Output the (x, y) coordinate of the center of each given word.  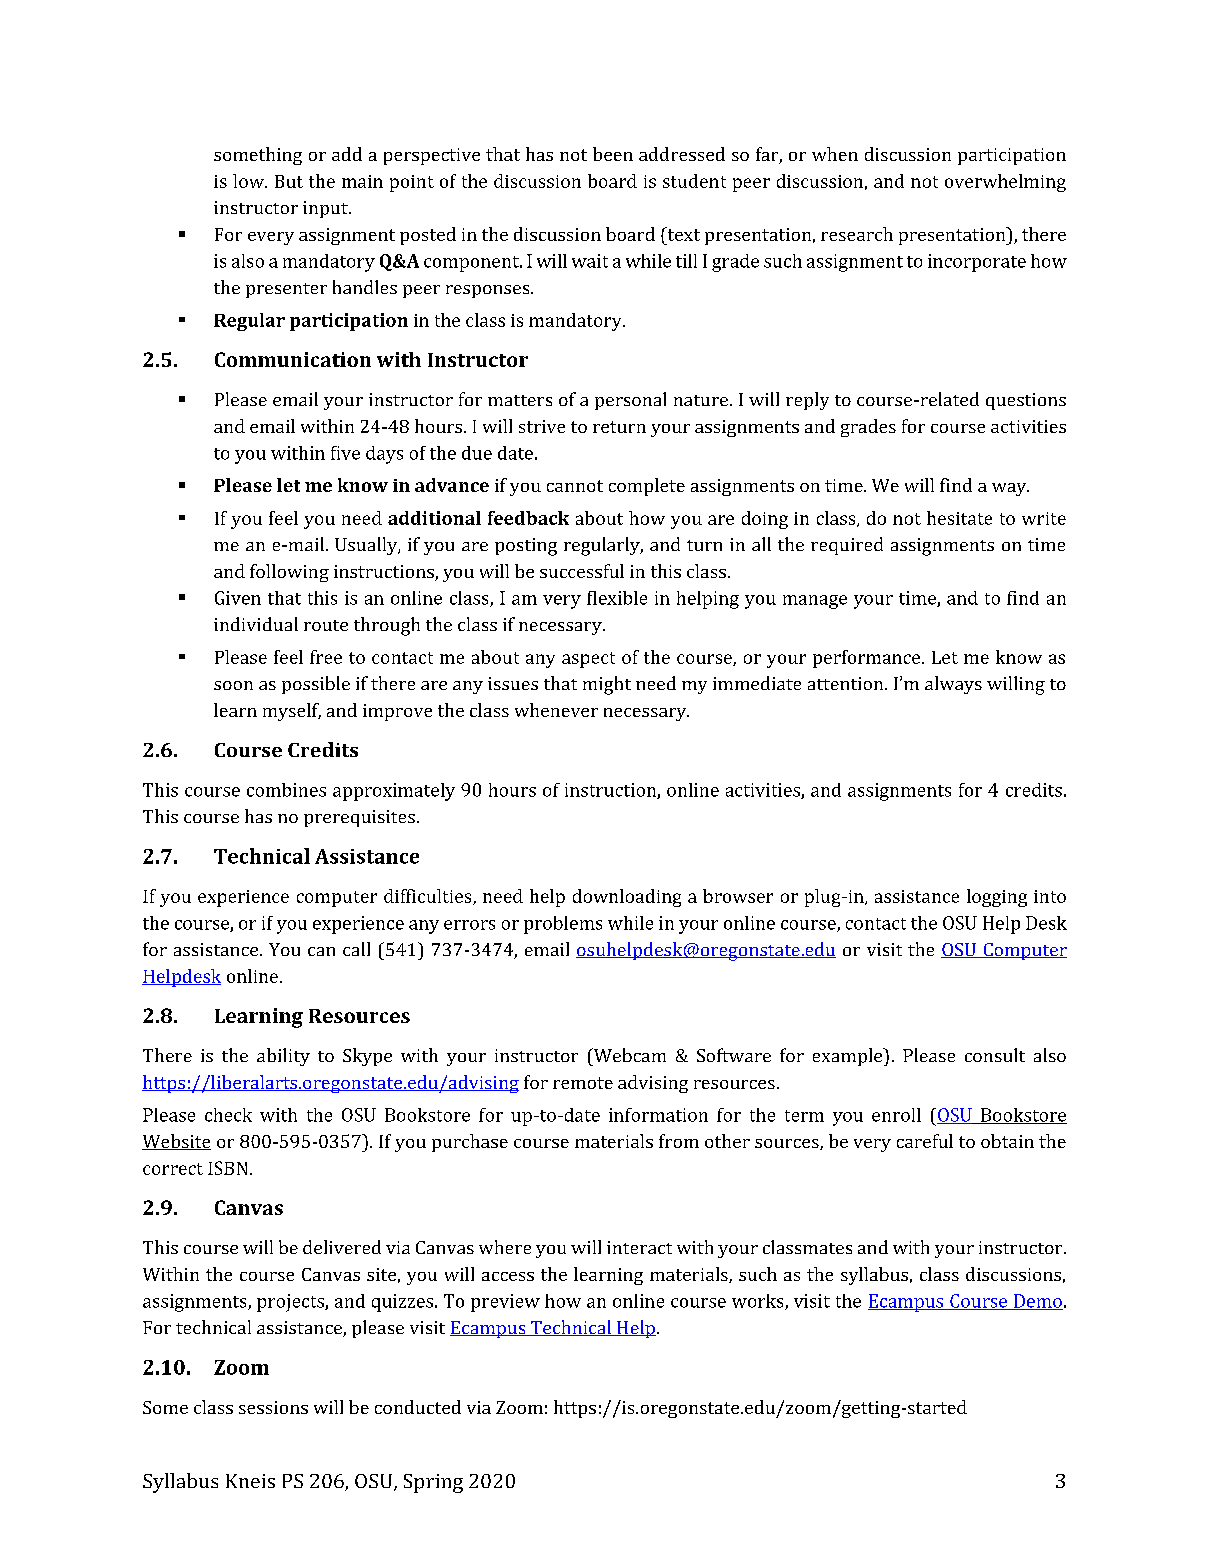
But (289, 181)
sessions (273, 1407)
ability (283, 1057)
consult (995, 1055)
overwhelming (1005, 183)
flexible (617, 598)
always (953, 685)
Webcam (628, 1055)
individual (256, 624)
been (613, 154)
